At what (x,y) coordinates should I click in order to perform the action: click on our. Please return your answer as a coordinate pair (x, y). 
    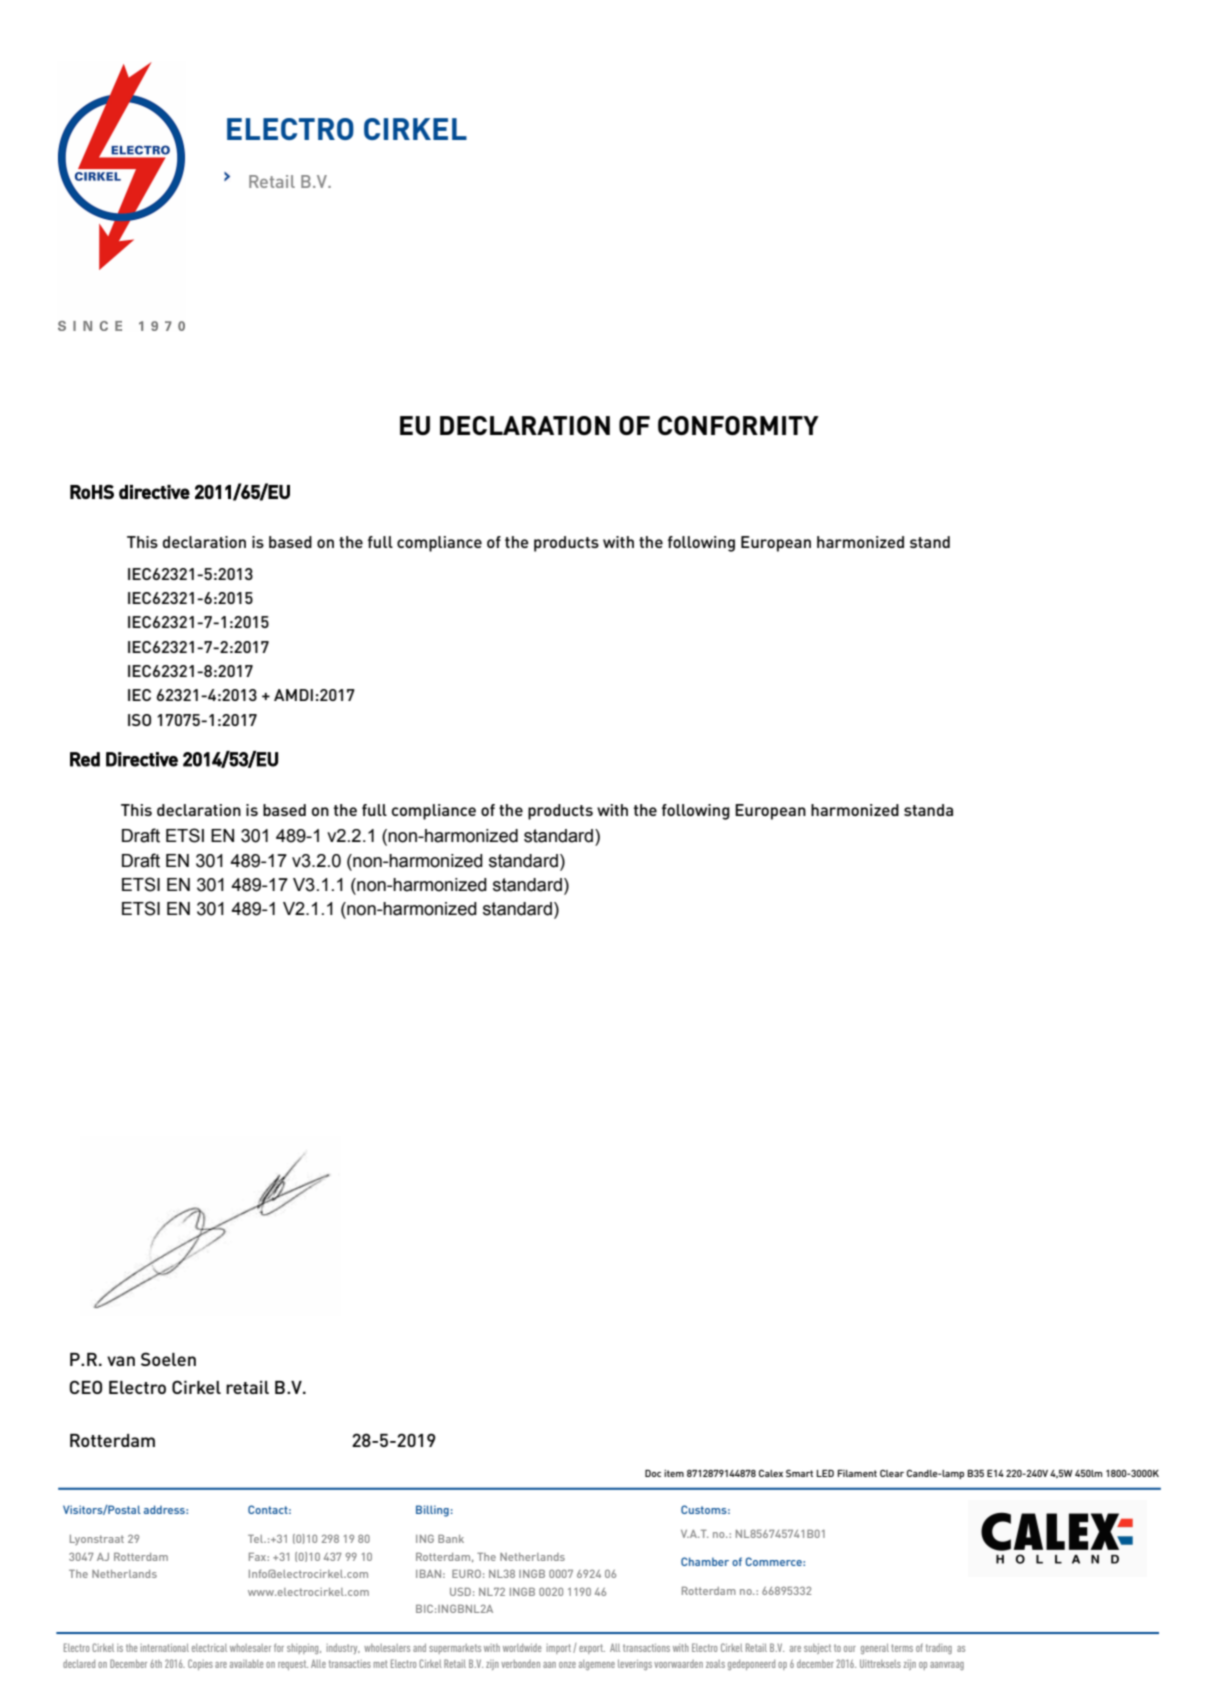
    Looking at the image, I should click on (850, 1649).
